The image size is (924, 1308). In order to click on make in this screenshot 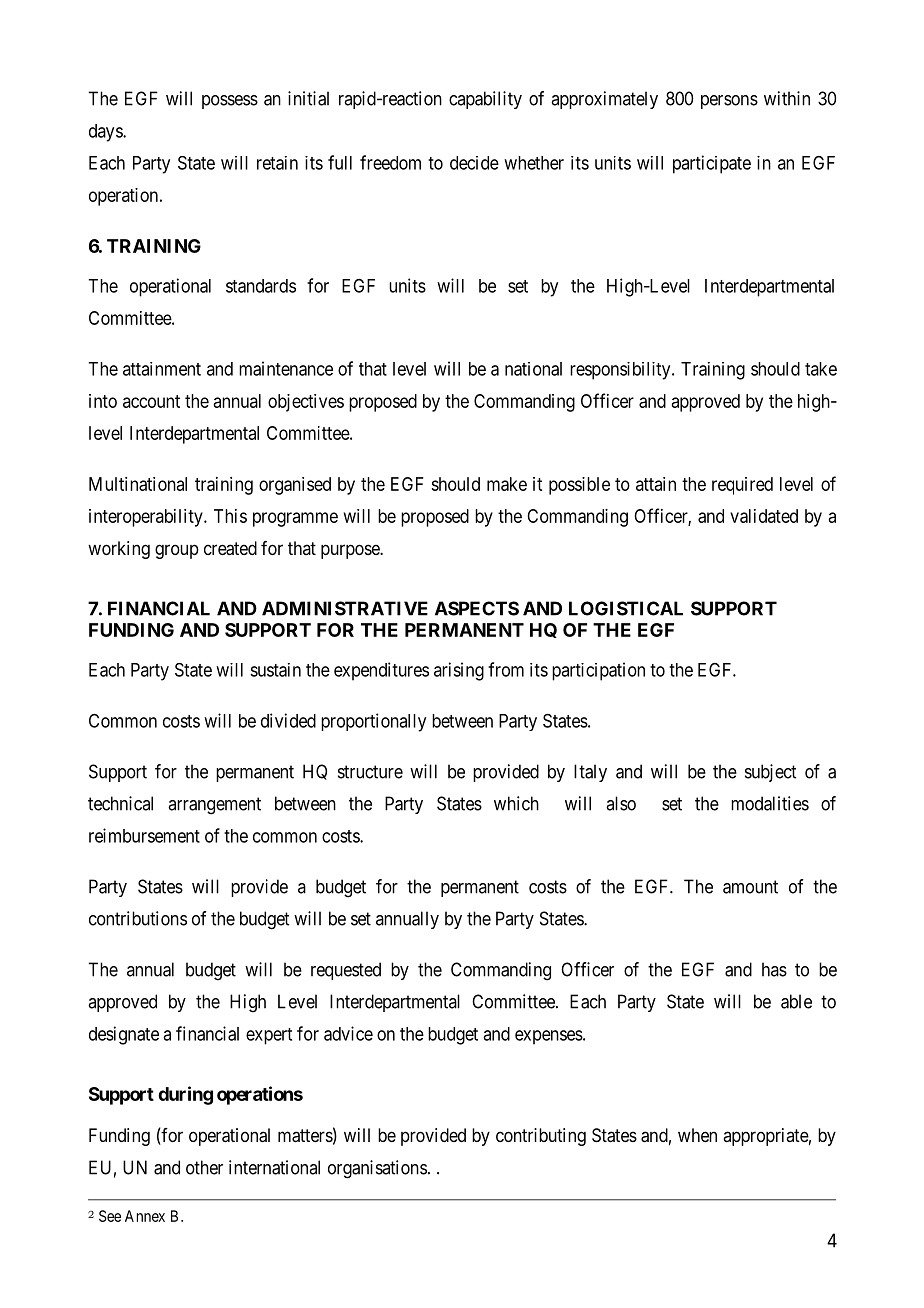, I will do `click(507, 484)`.
